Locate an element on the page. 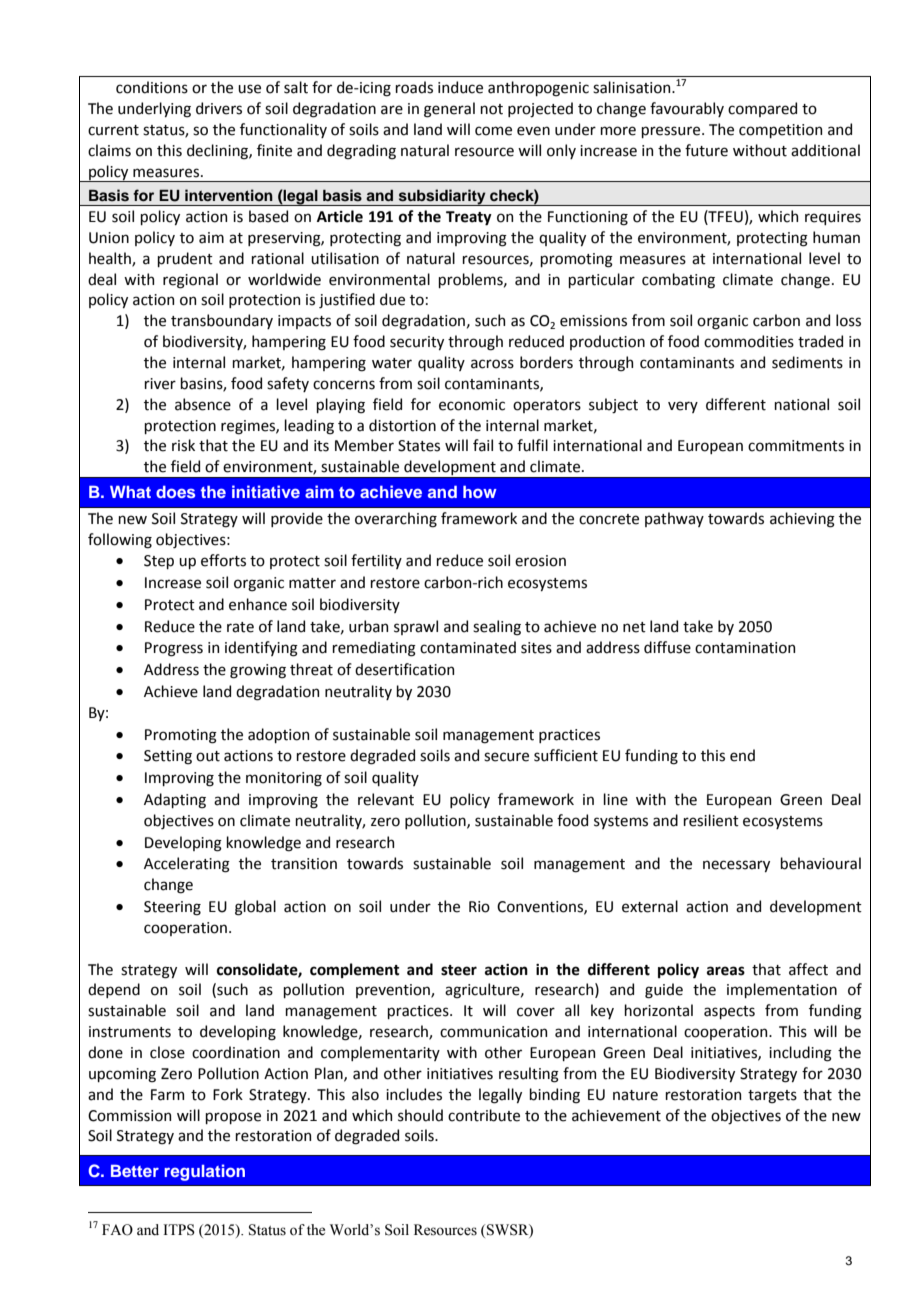  regulation is located at coordinates (204, 1172).
